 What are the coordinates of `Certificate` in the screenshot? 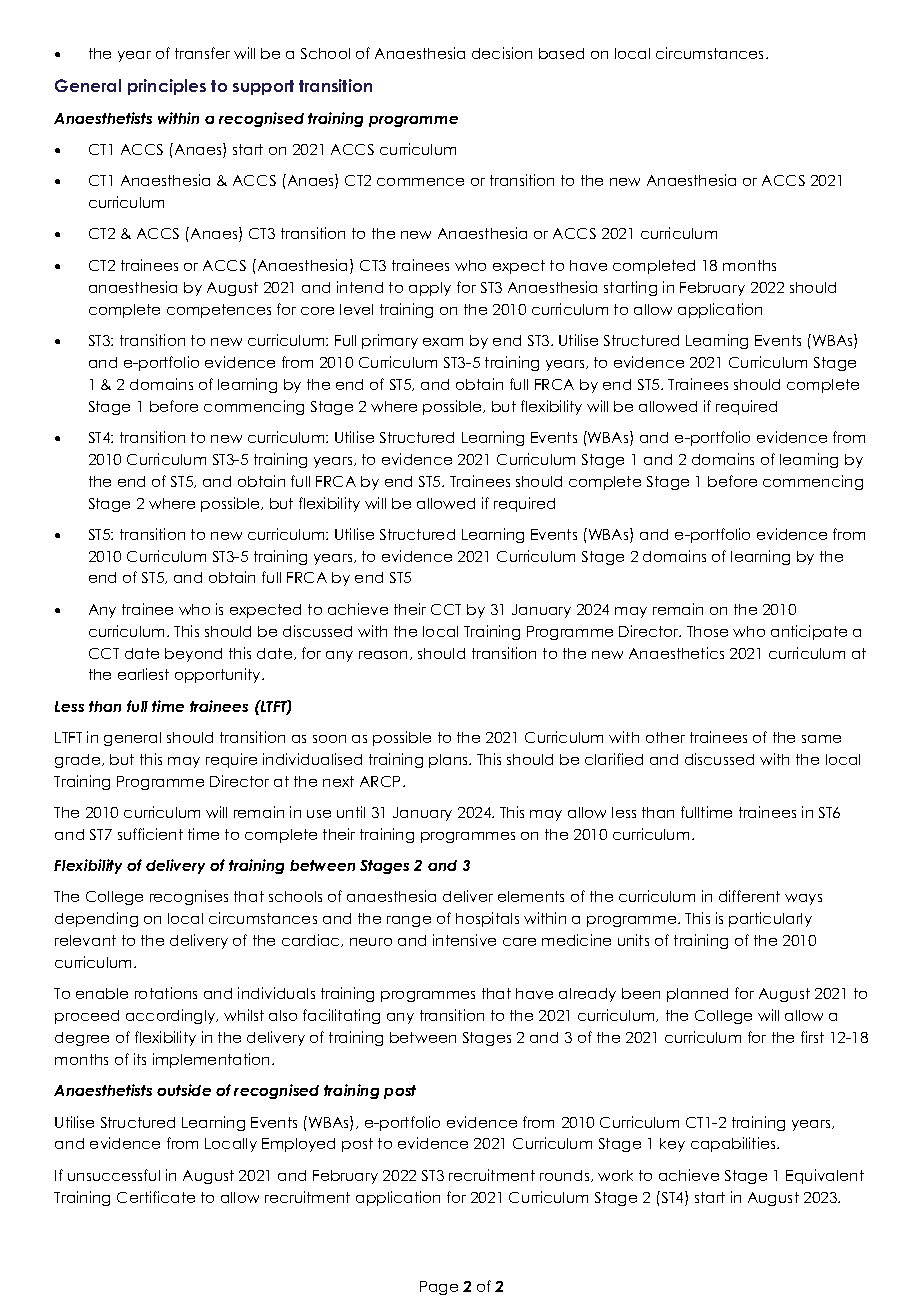 It's located at (156, 1197).
